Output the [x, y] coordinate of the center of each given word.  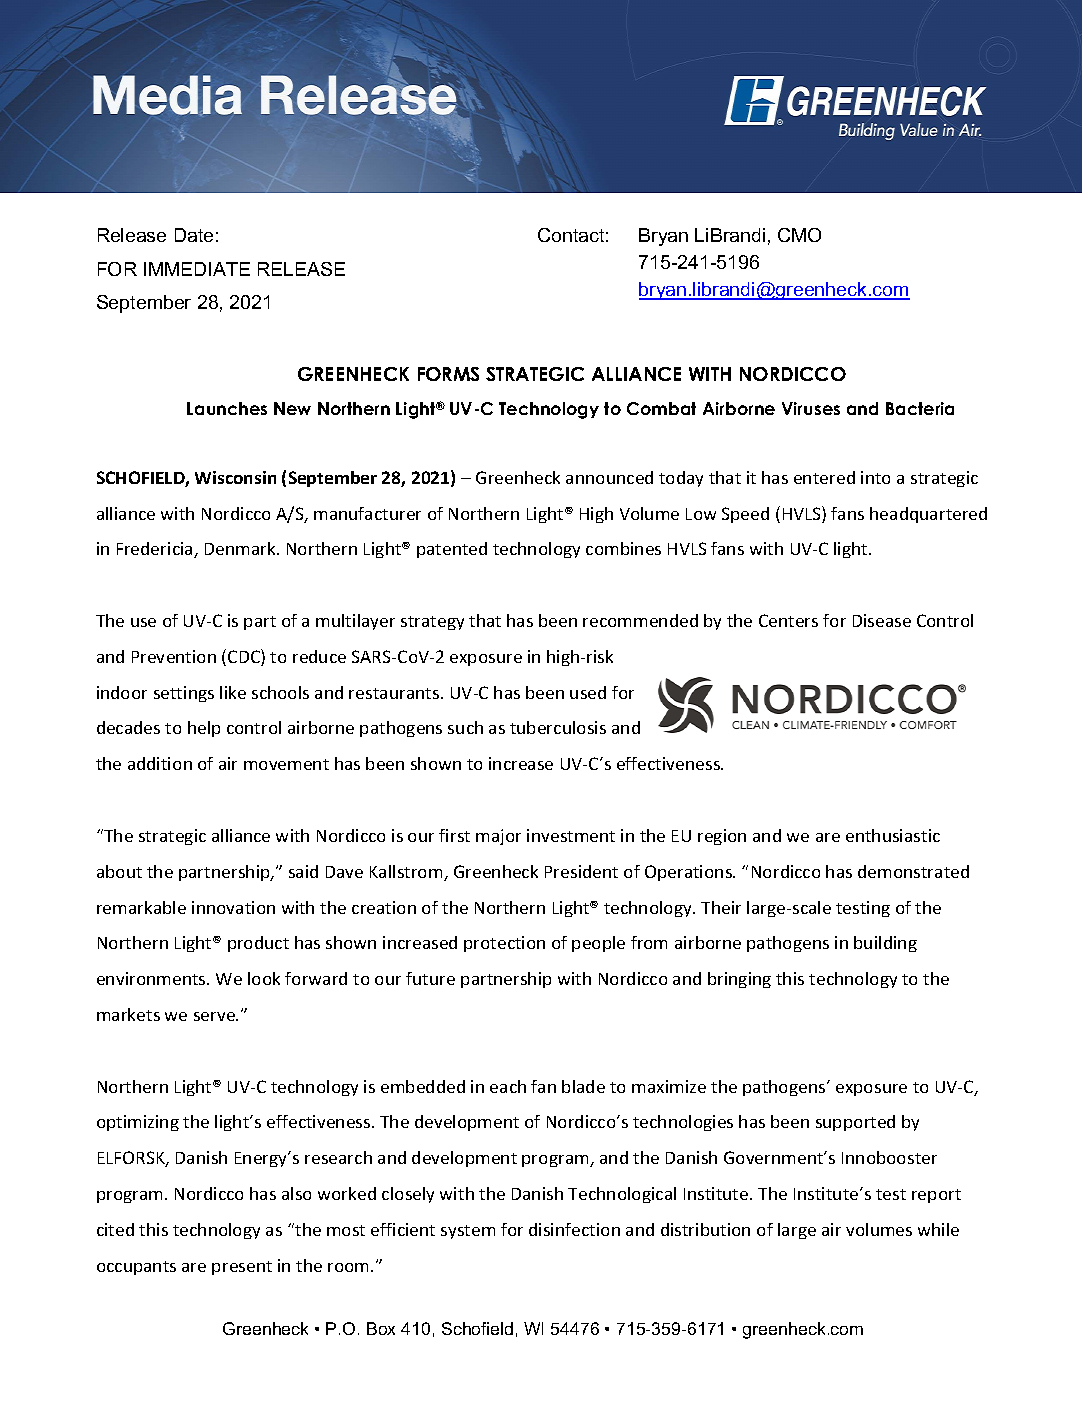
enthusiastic [893, 835]
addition [160, 763]
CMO [799, 235]
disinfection [574, 1229]
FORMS [448, 374]
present [242, 1268]
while [938, 1229]
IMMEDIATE [197, 269]
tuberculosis [558, 727]
